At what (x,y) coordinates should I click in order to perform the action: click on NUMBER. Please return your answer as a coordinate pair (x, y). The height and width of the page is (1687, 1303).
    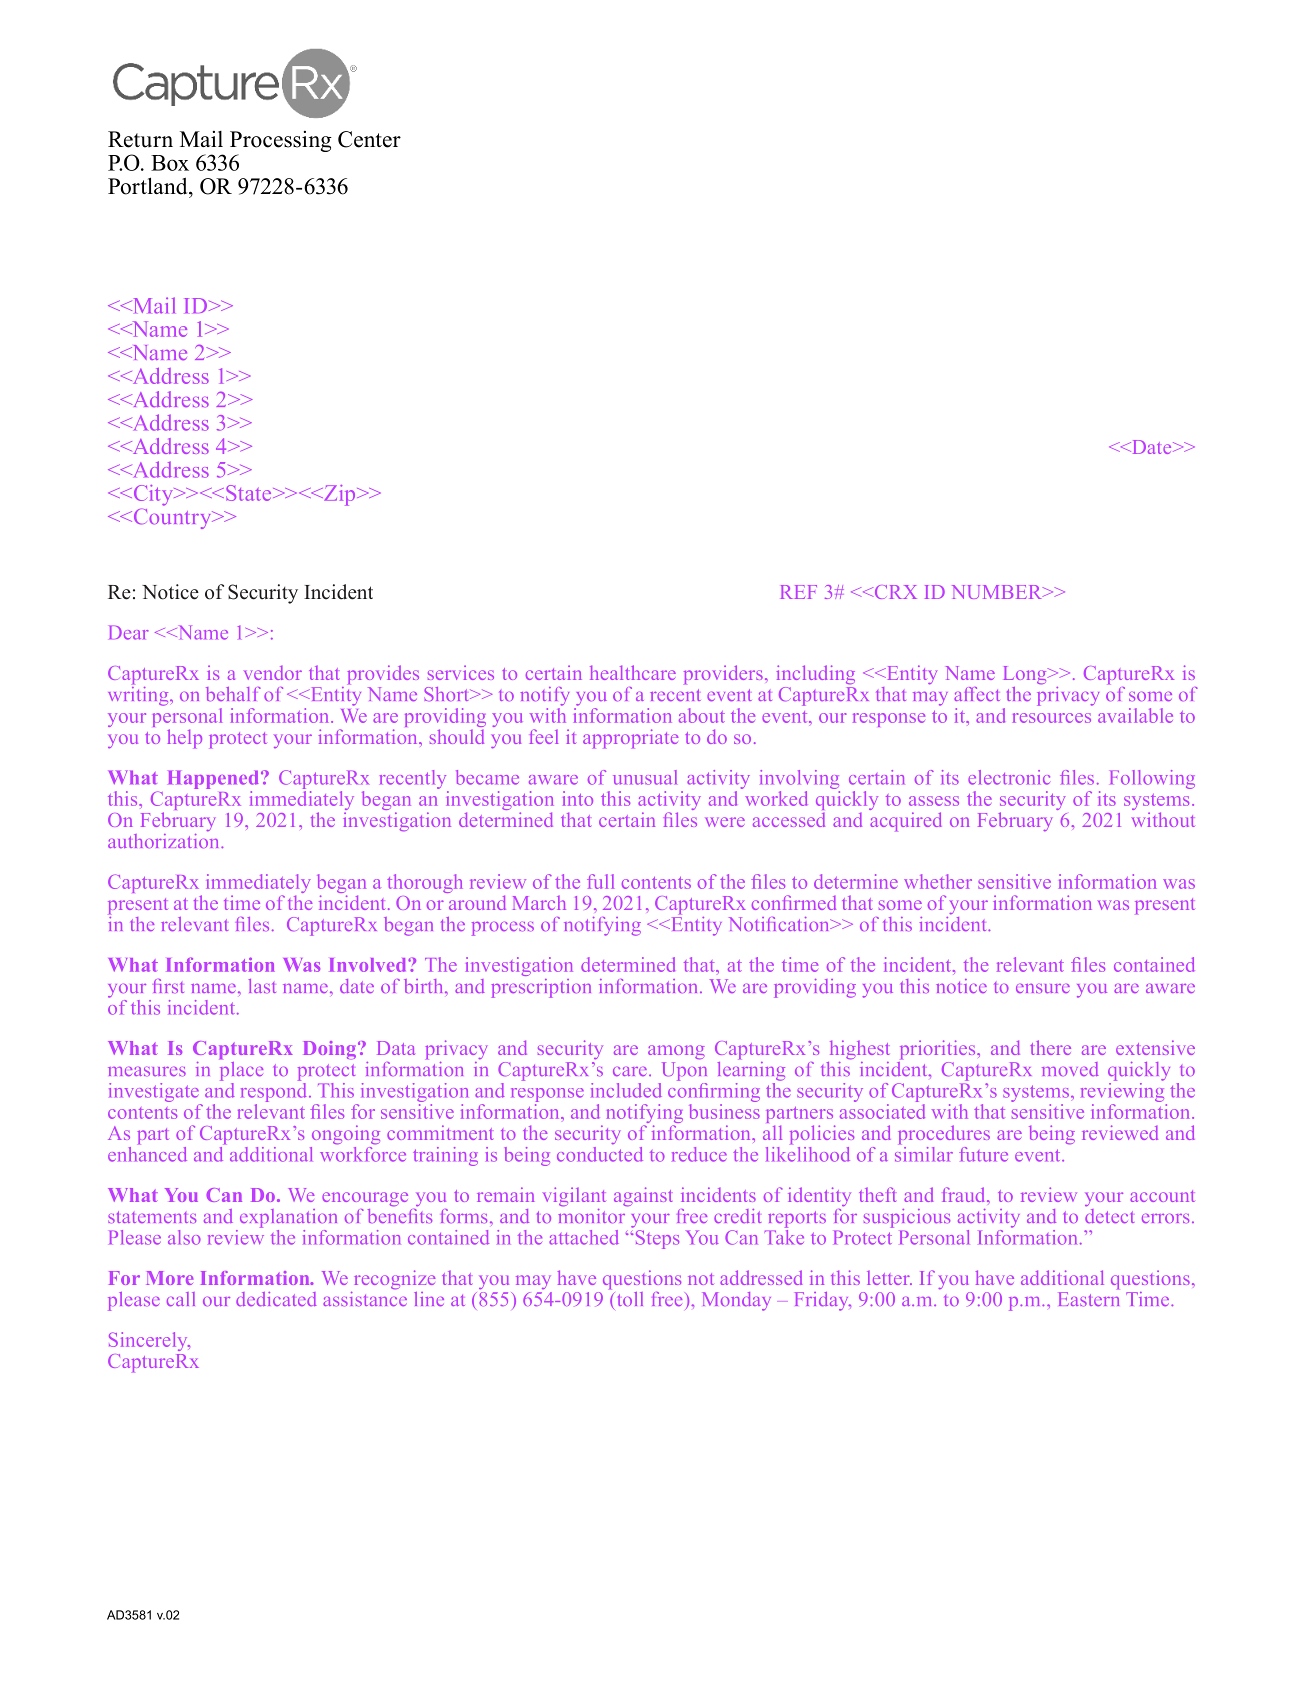
    Looking at the image, I should click on (998, 592).
